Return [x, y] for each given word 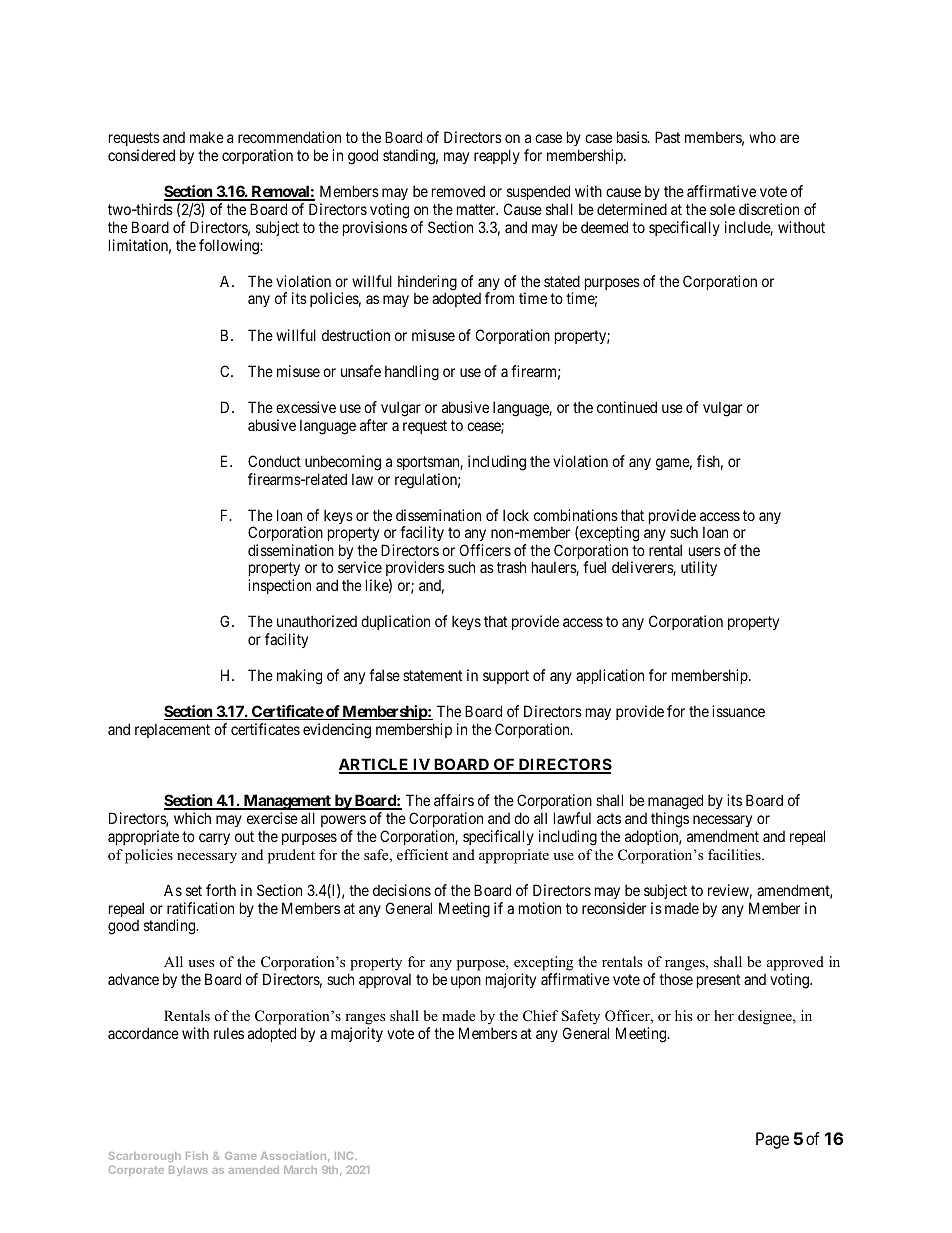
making [299, 677]
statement [432, 675]
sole [722, 209]
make [207, 137]
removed [458, 191]
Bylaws [188, 1171]
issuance [738, 711]
